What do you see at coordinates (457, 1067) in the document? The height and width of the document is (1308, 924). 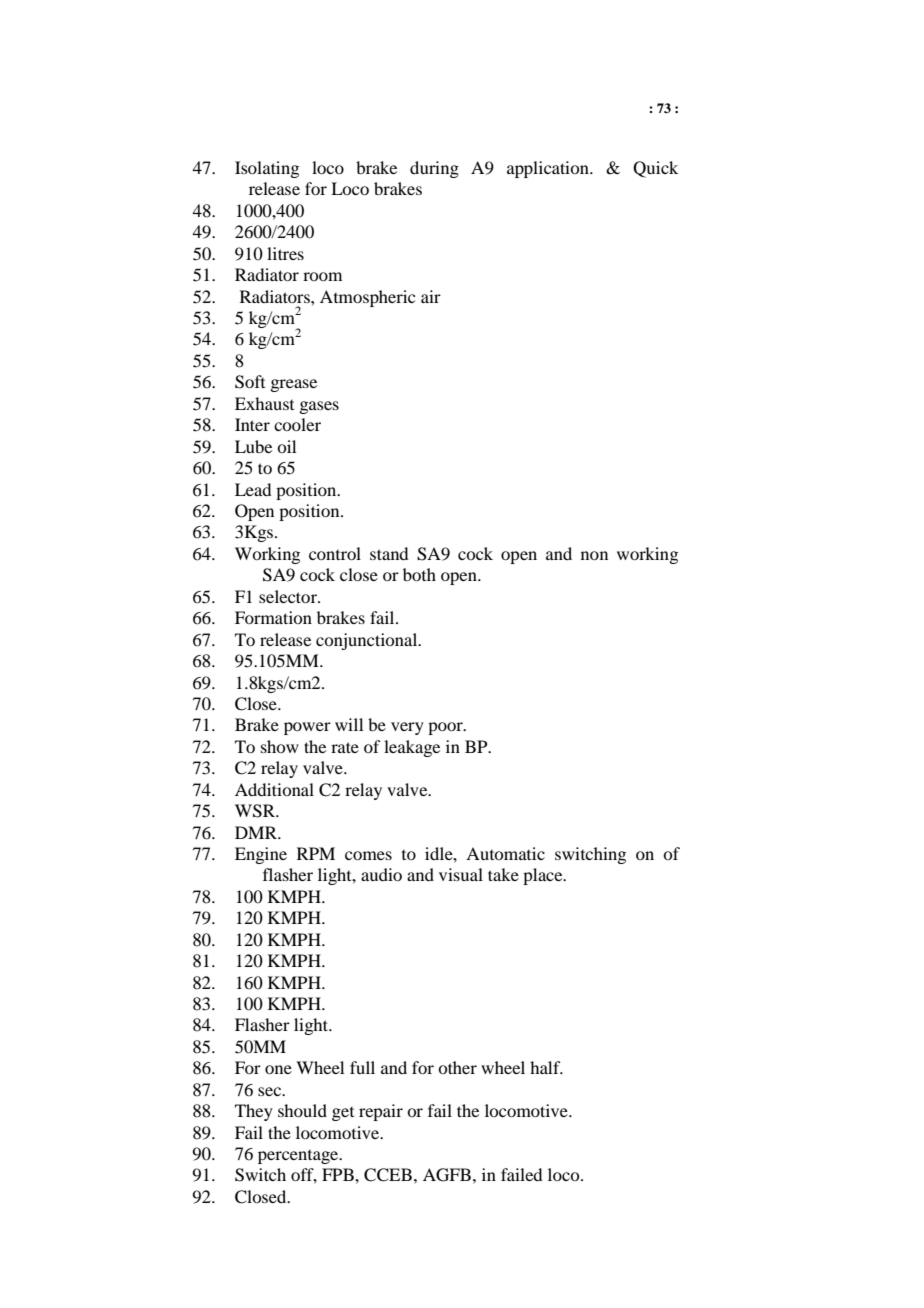 I see `other` at bounding box center [457, 1067].
